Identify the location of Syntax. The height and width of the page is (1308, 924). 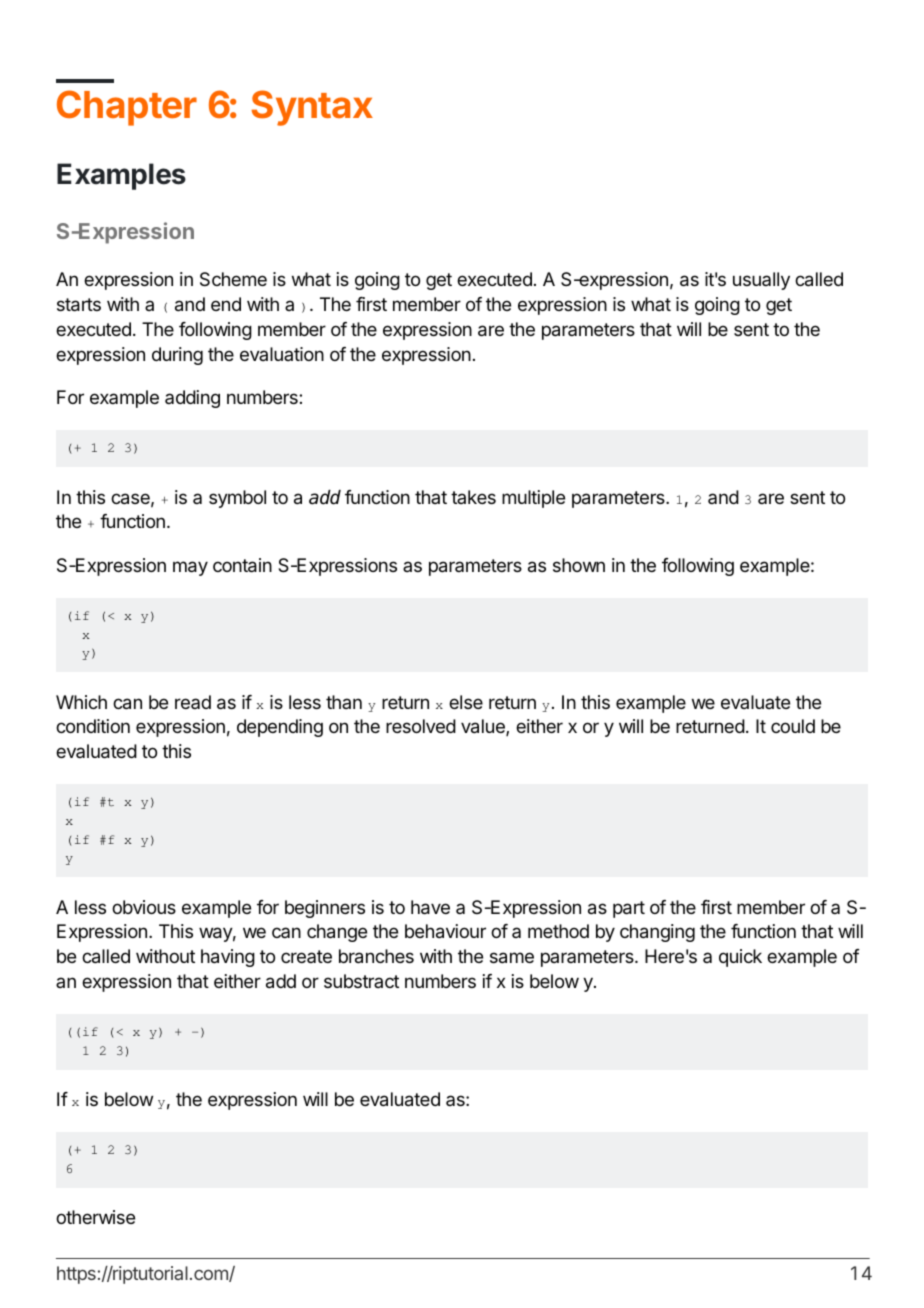
(312, 108).
